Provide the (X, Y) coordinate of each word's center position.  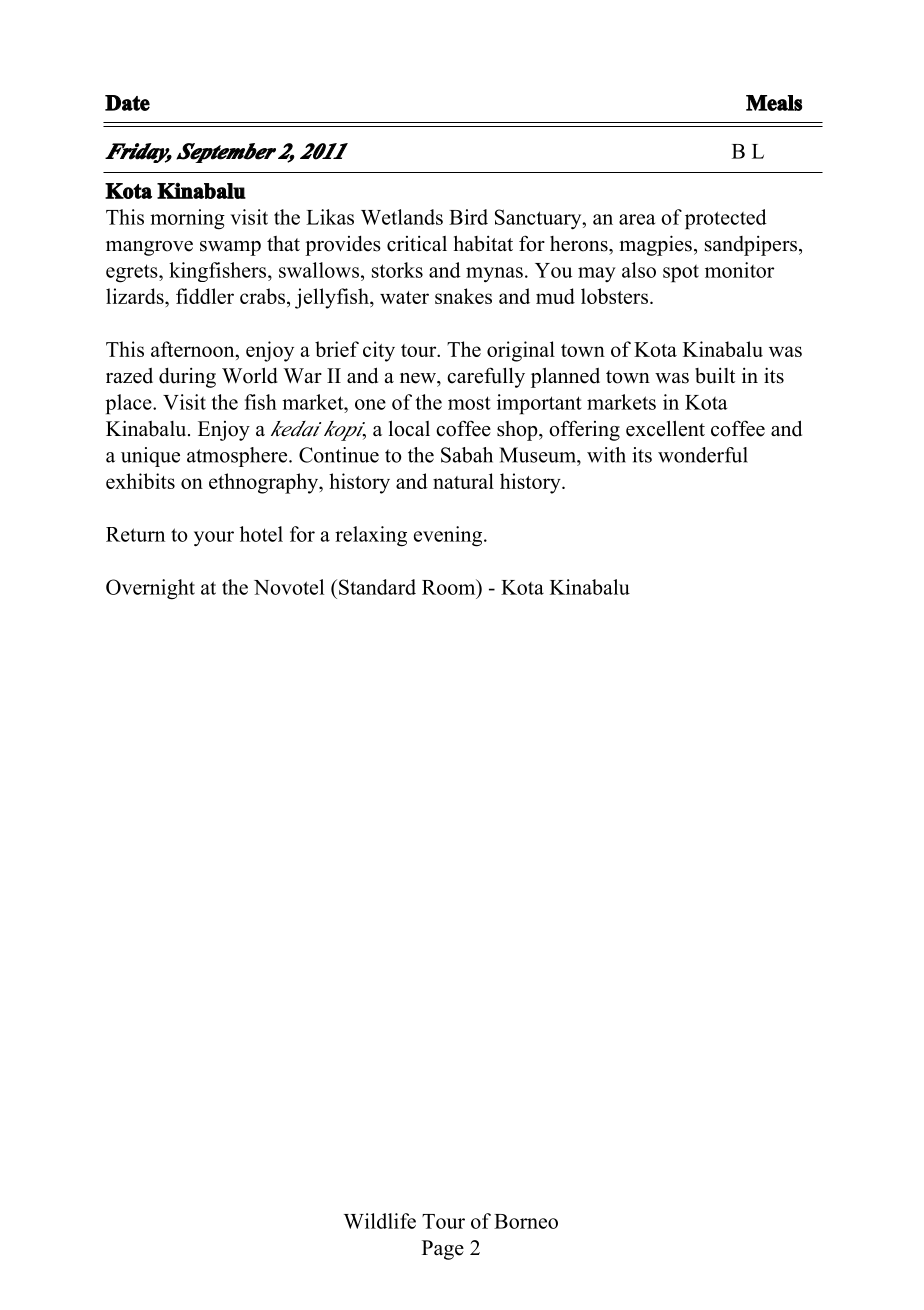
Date (127, 103)
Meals (774, 103)
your (214, 539)
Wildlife (380, 1221)
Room (450, 587)
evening (449, 536)
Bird (468, 217)
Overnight (150, 589)
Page (443, 1250)
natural (463, 481)
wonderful (703, 455)
